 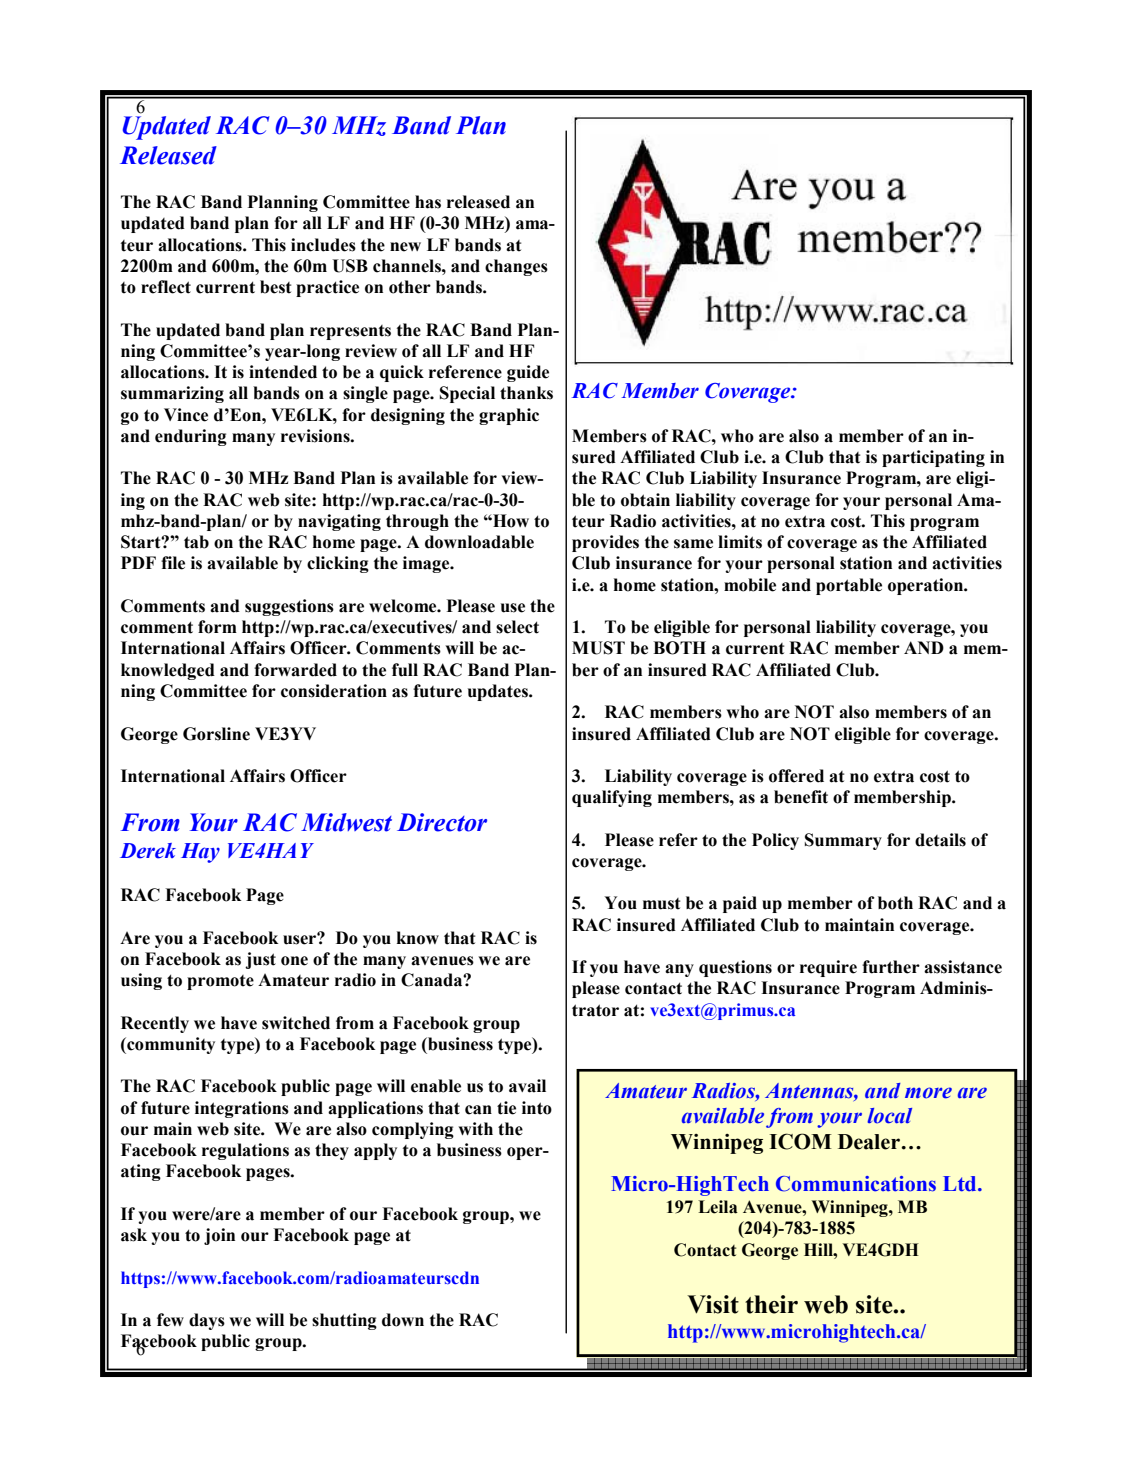 What do you see at coordinates (516, 267) in the screenshot?
I see `changes` at bounding box center [516, 267].
